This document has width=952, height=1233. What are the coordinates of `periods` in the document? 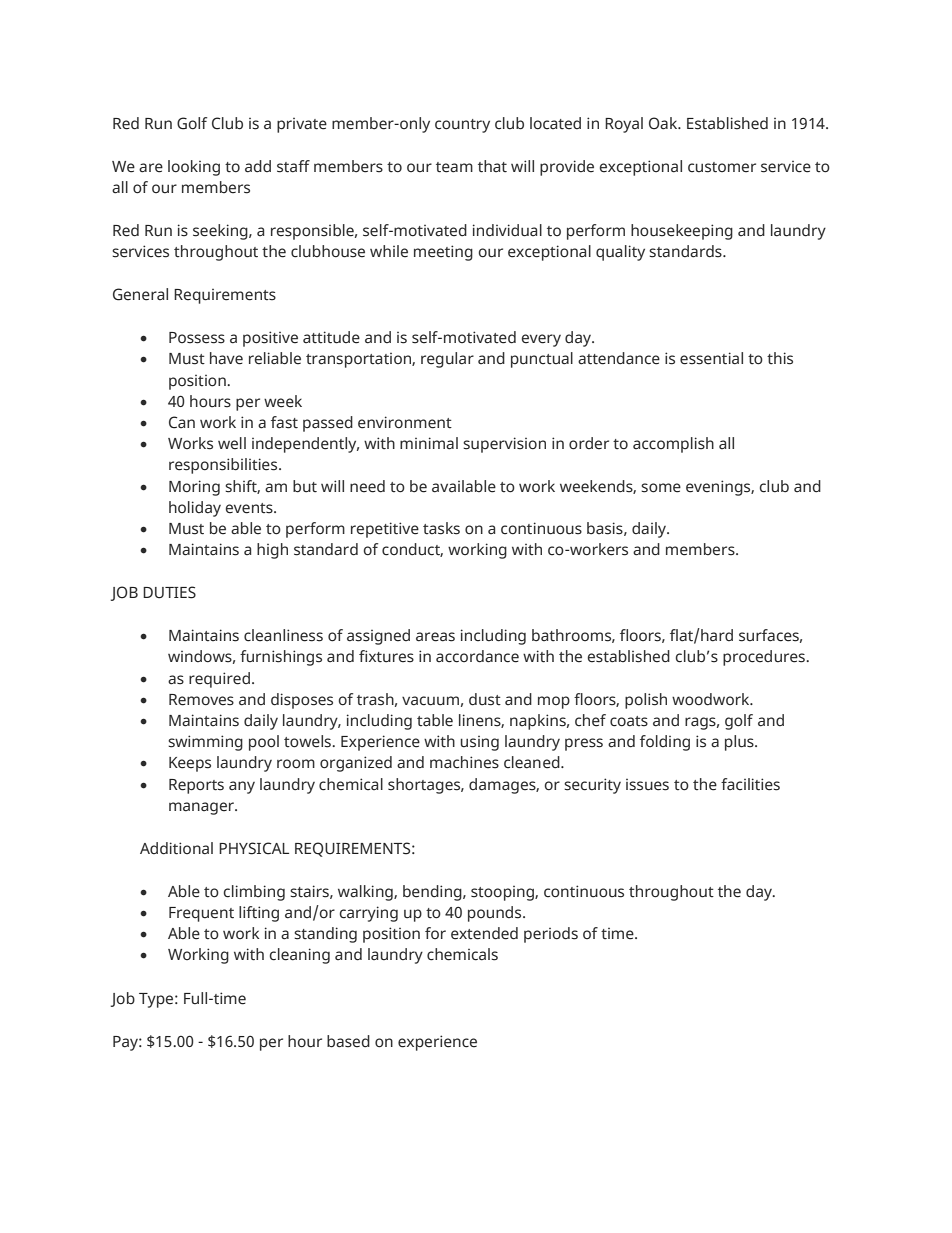 It's located at (551, 935).
